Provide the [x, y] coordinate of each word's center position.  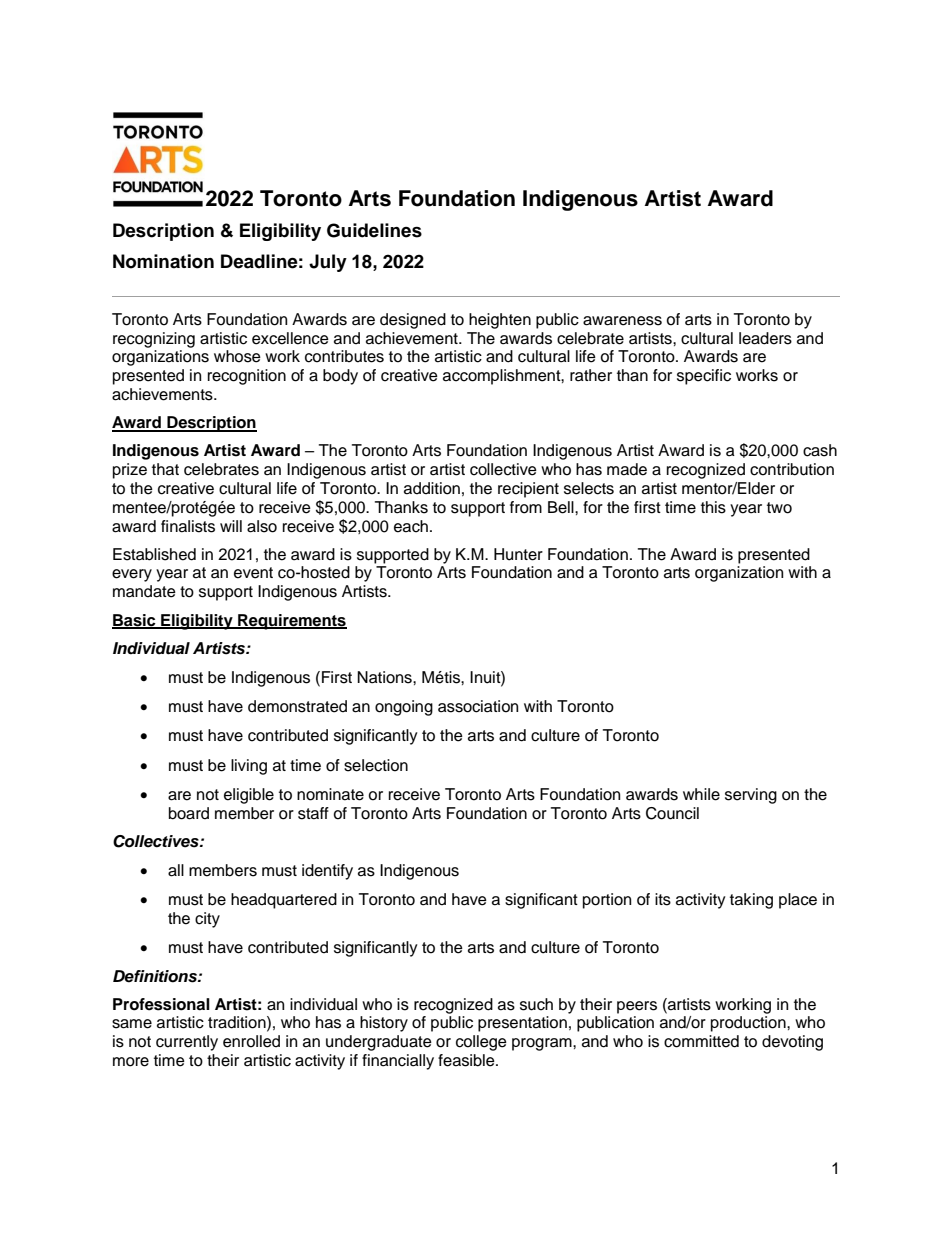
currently [187, 1043]
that [165, 469]
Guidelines [374, 230]
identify [327, 872]
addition [432, 488]
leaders [765, 338]
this [713, 507]
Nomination [163, 261]
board [189, 813]
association [478, 706]
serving [751, 796]
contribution [792, 469]
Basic [135, 621]
